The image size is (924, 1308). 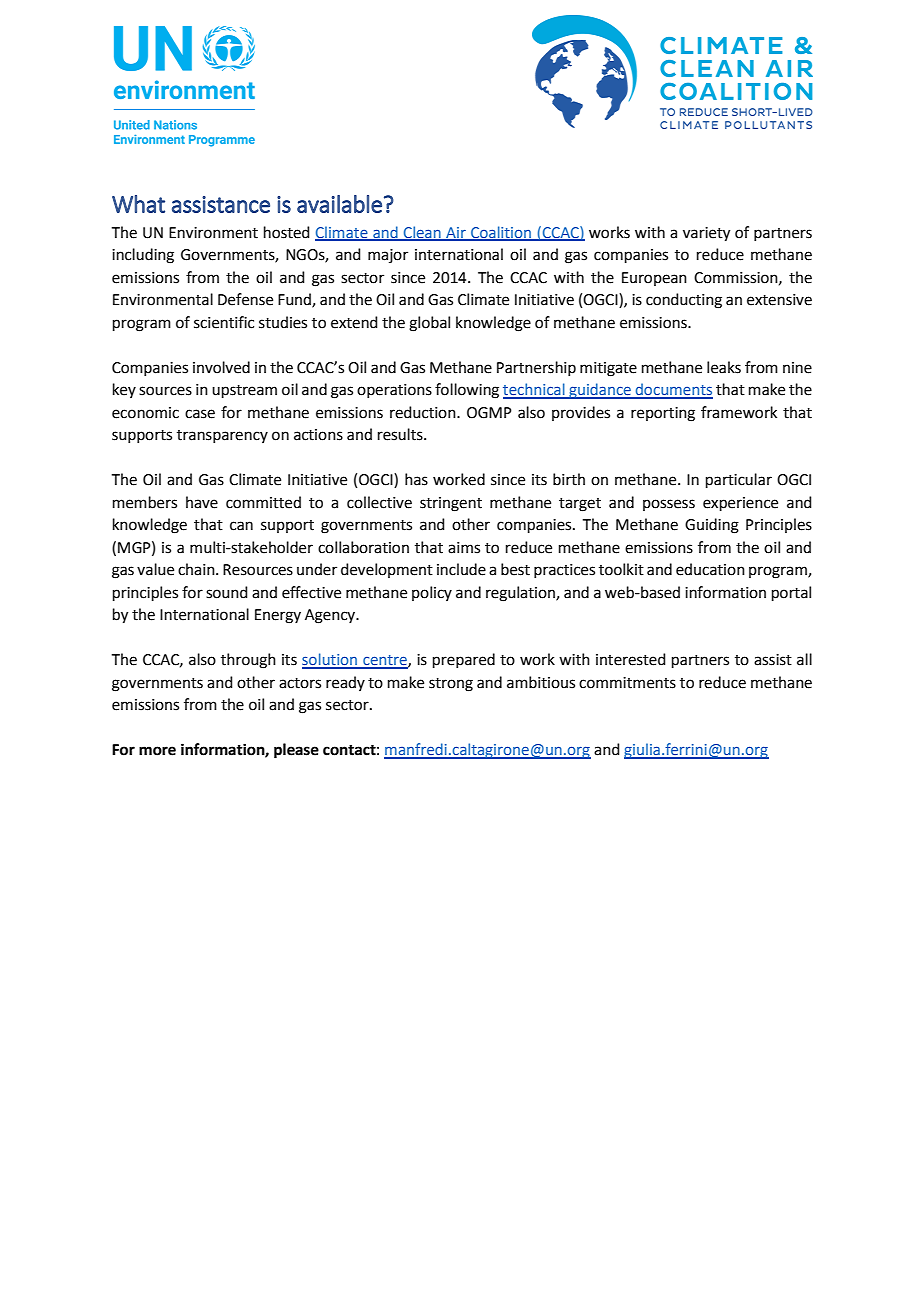 What do you see at coordinates (461, 569) in the screenshot?
I see `include` at bounding box center [461, 569].
